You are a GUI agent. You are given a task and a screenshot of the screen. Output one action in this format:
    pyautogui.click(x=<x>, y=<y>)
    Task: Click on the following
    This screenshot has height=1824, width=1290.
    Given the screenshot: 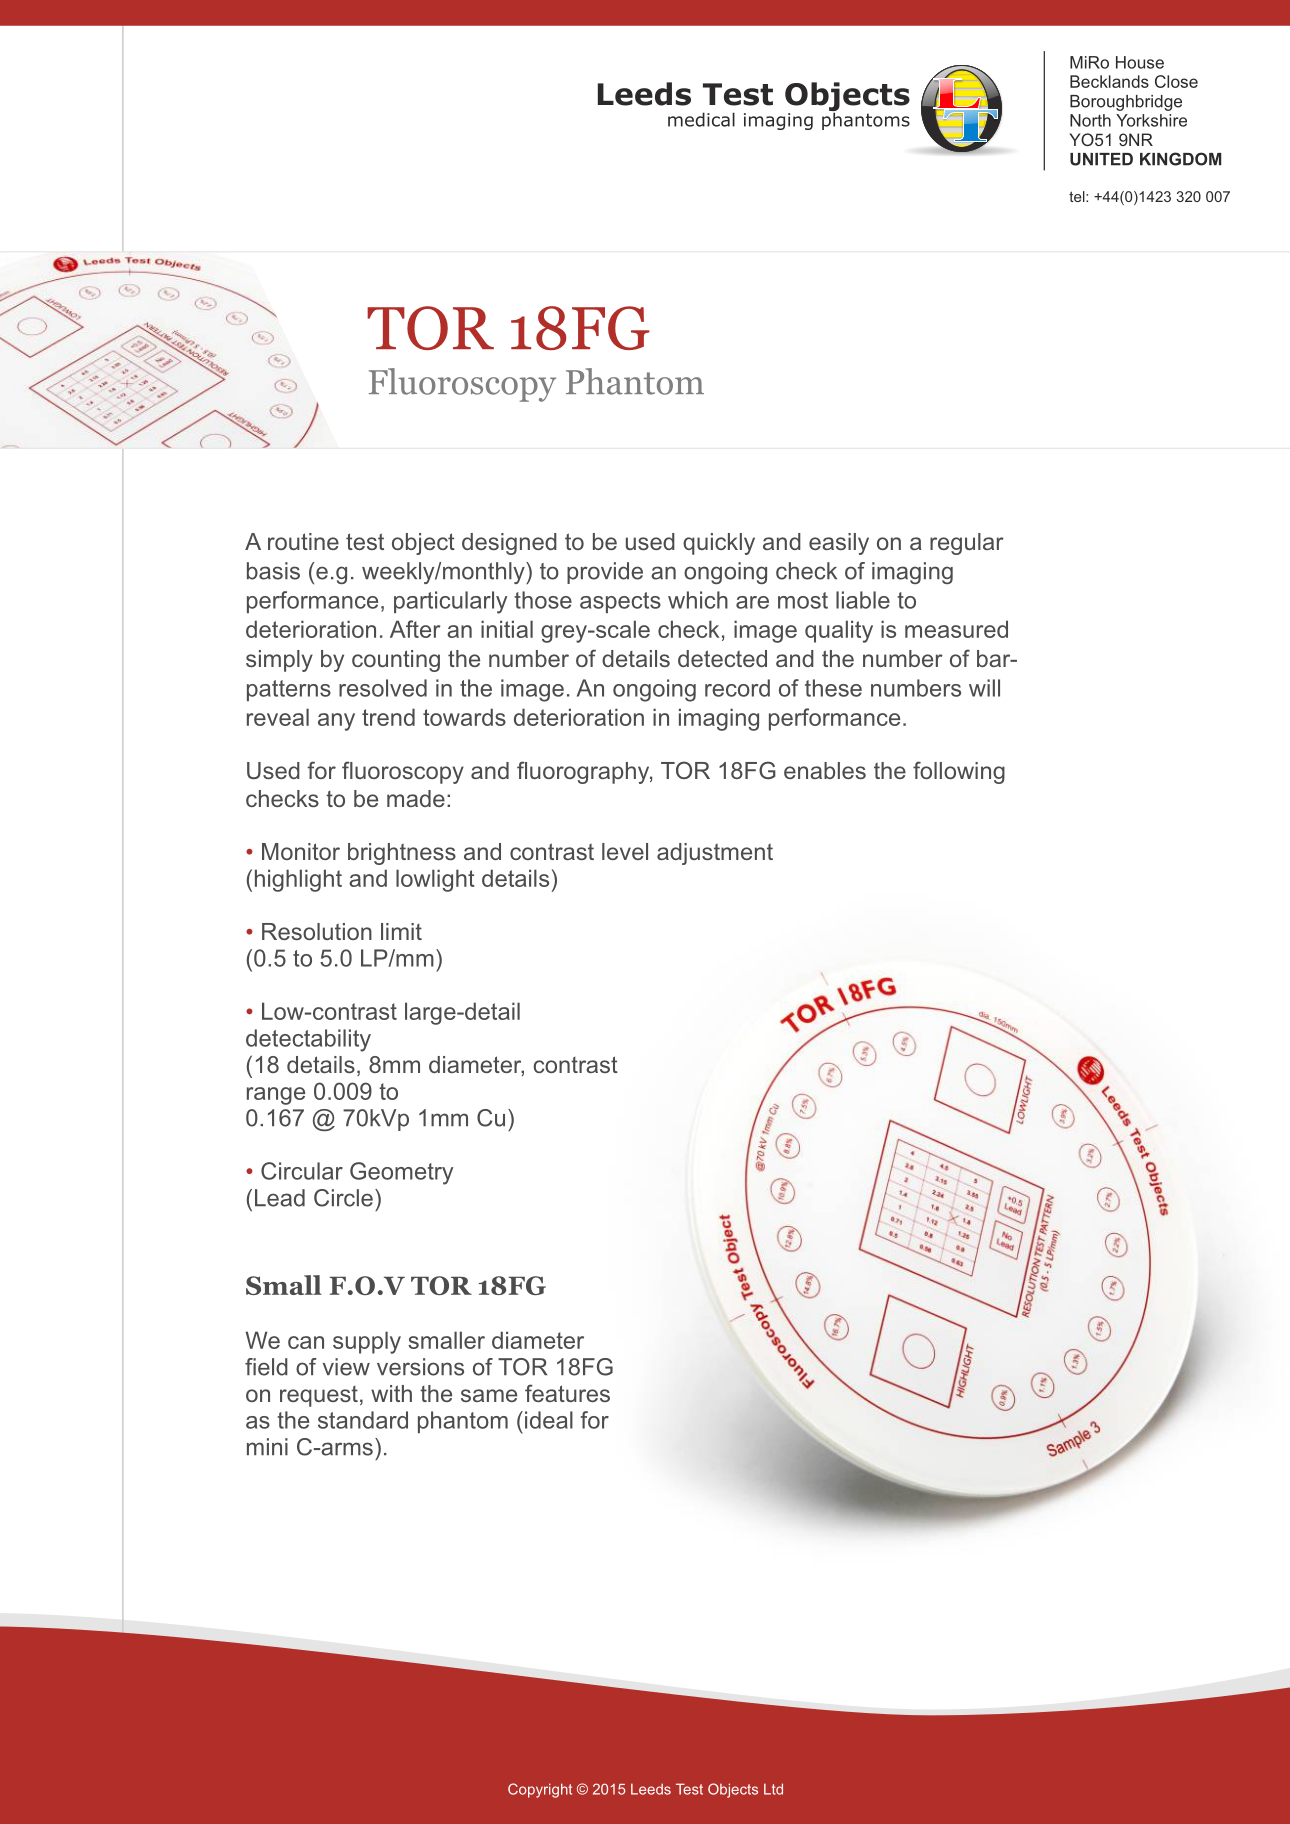 What is the action you would take?
    pyautogui.click(x=959, y=772)
